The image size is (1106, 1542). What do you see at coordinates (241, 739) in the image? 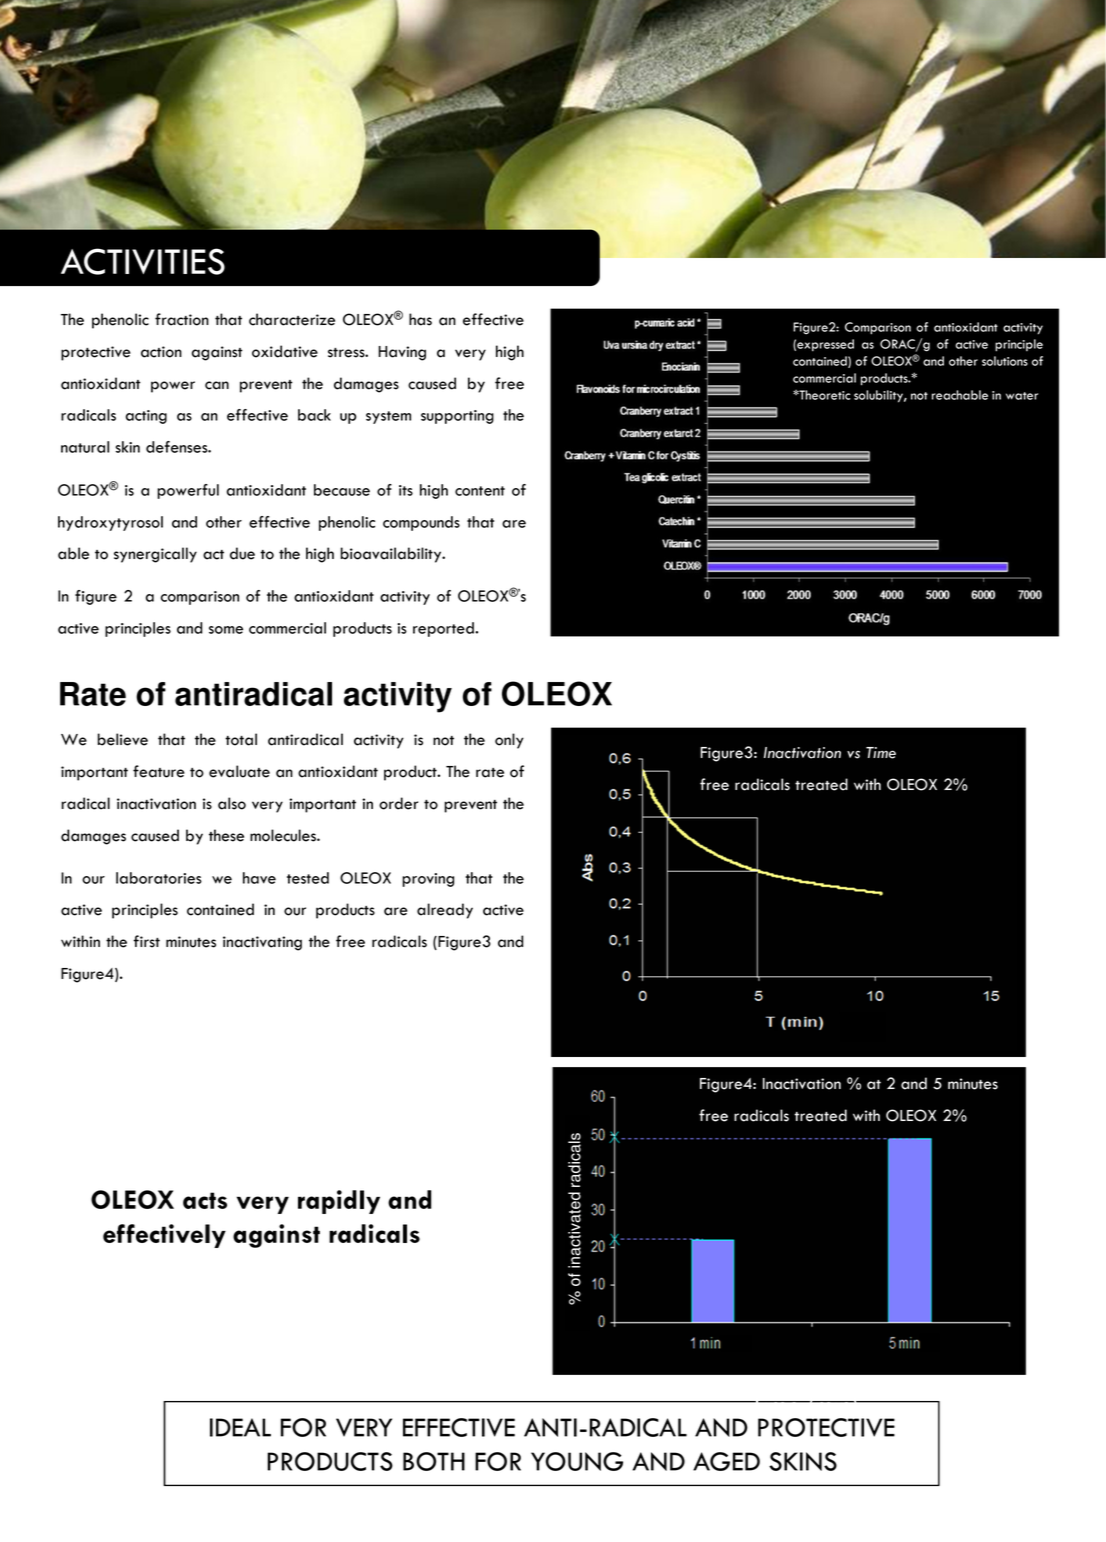
I see `total` at bounding box center [241, 739].
